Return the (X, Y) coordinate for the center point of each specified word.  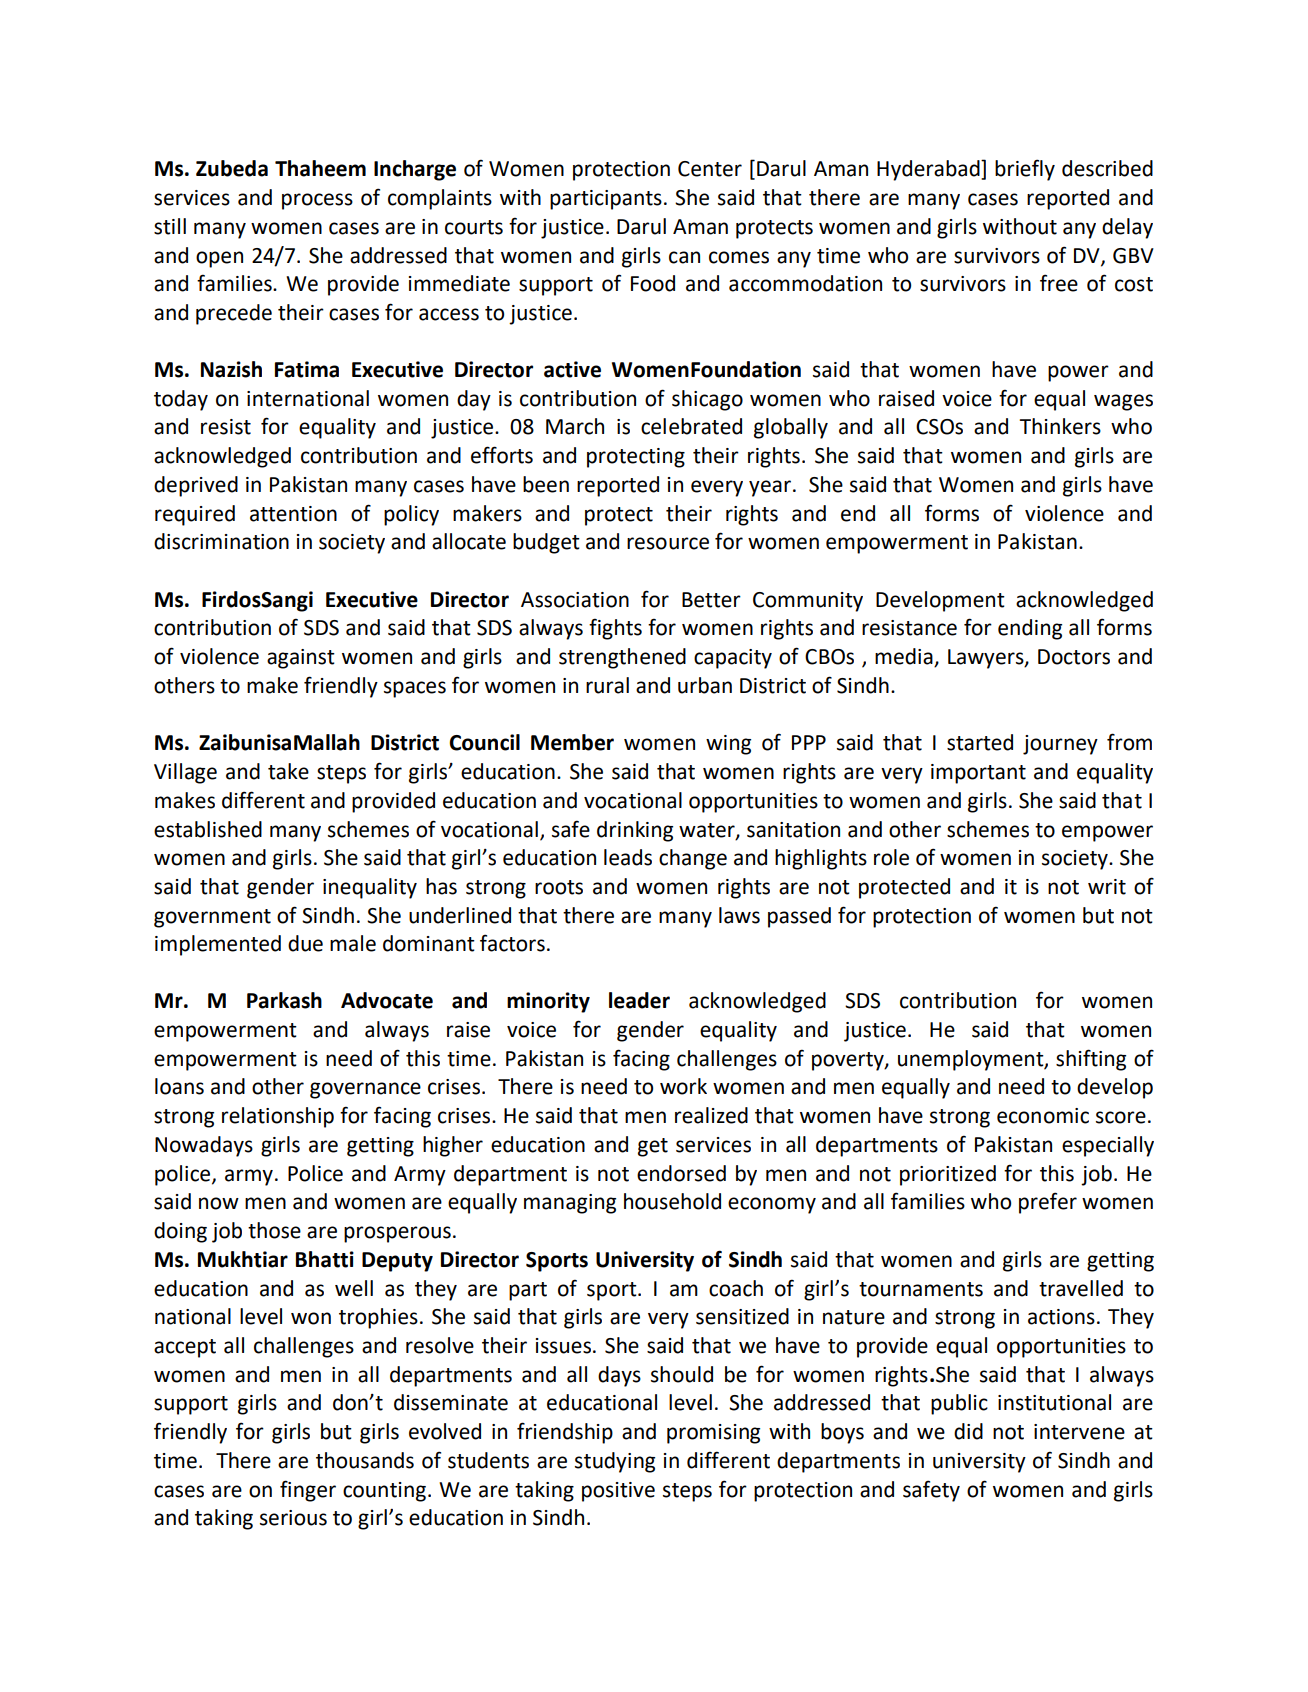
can (684, 257)
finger (308, 1491)
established (208, 829)
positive (618, 1492)
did (968, 1431)
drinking (635, 831)
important (978, 774)
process (317, 201)
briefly (1025, 170)
